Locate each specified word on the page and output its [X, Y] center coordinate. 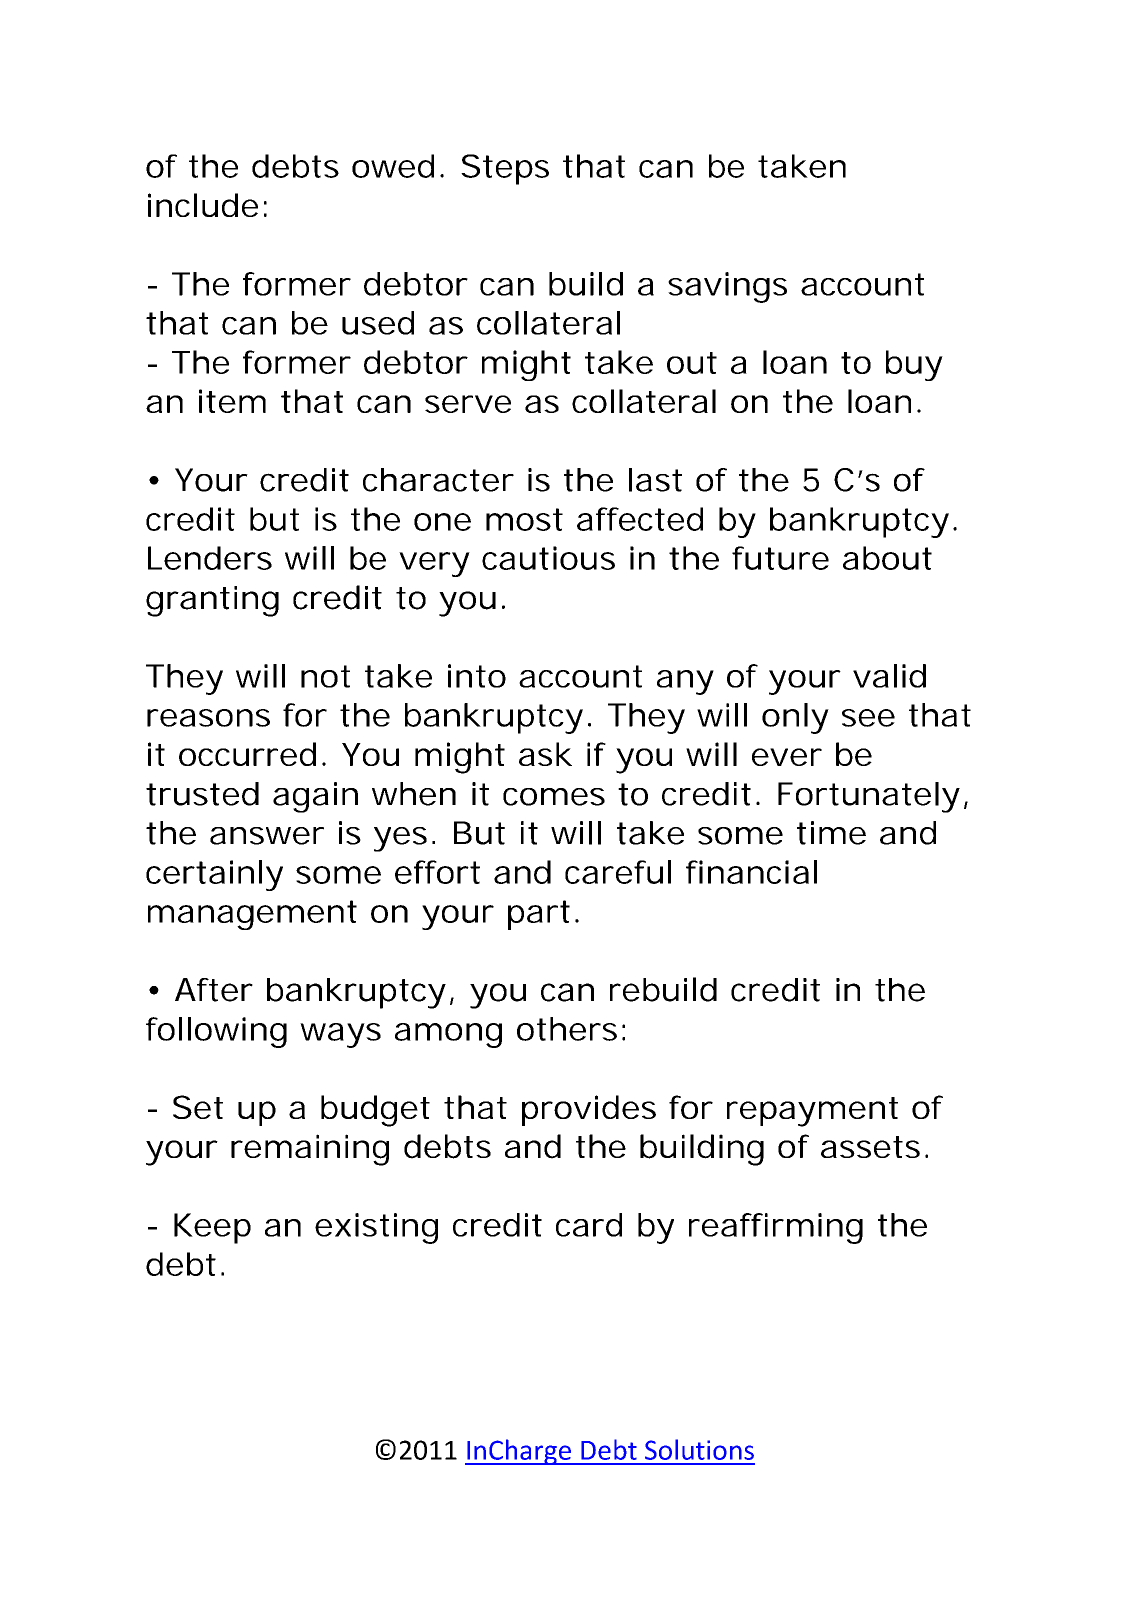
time [831, 833]
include [203, 205]
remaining [310, 1150]
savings [727, 287]
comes [554, 797]
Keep [212, 1228]
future [780, 558]
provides [589, 1110]
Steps [505, 169]
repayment [812, 1112]
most [524, 519]
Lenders [210, 558]
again [315, 797]
